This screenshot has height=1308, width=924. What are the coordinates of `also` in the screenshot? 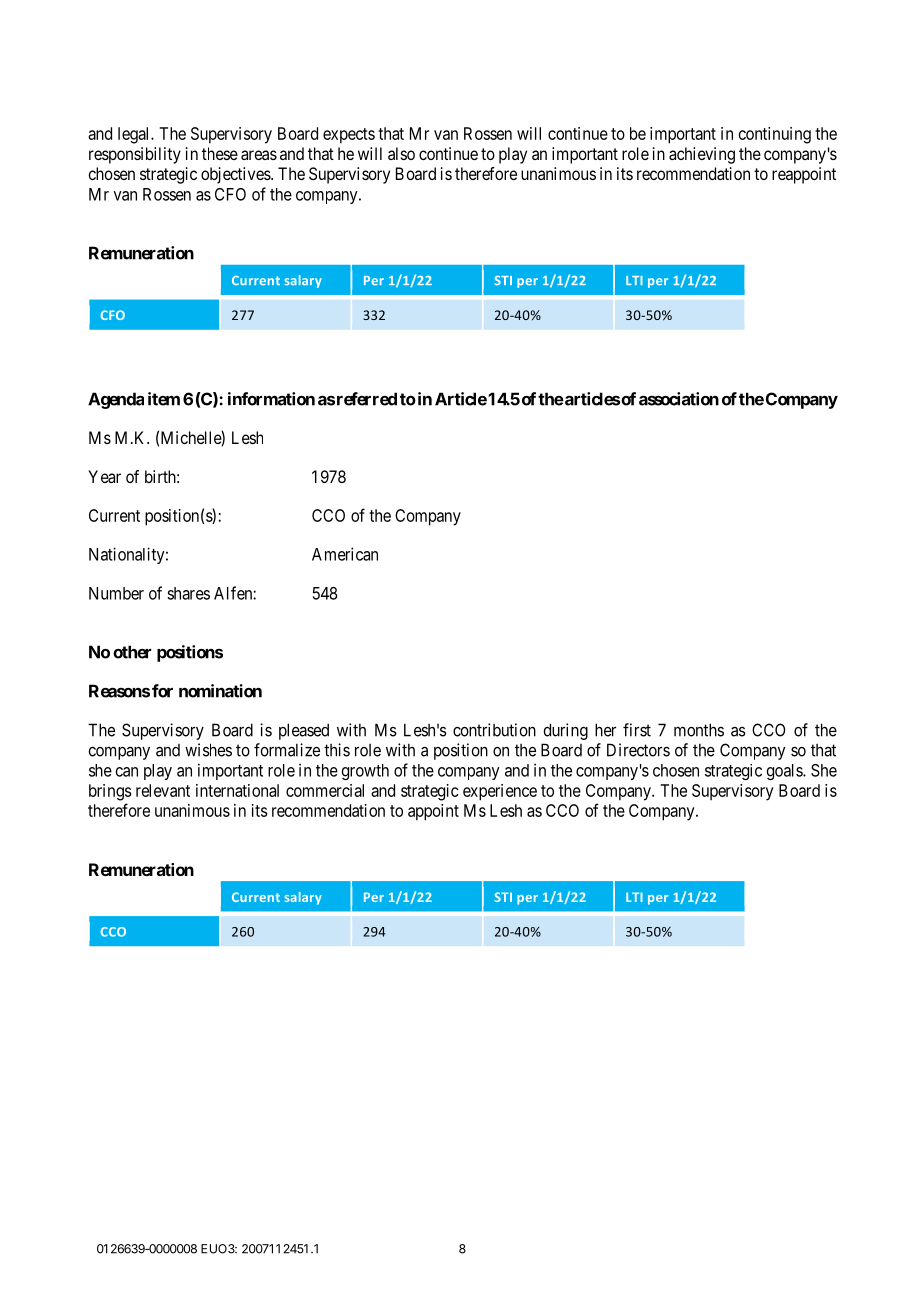 It's located at (401, 153).
